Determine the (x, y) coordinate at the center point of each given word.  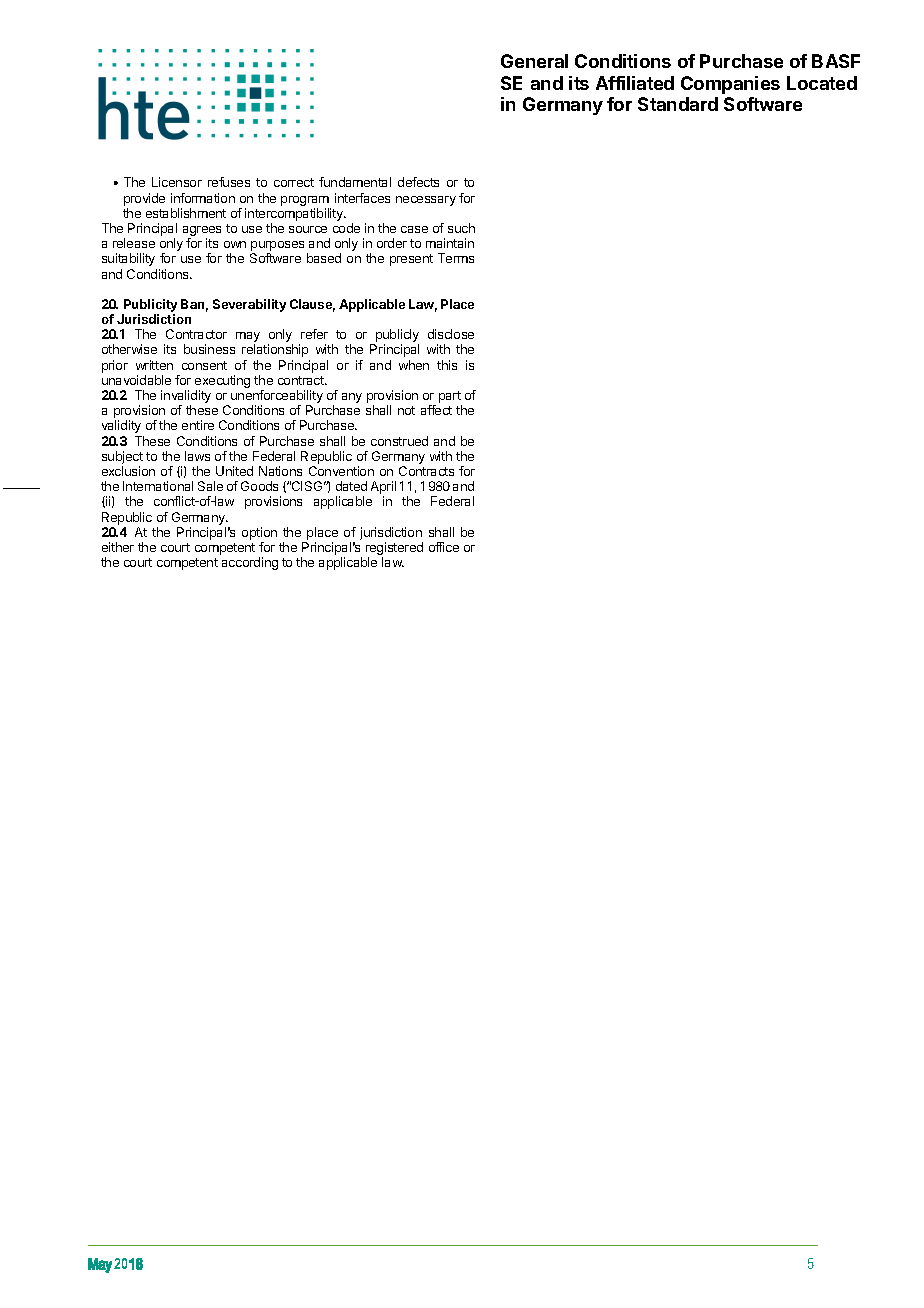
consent (204, 365)
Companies (730, 85)
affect (436, 410)
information (203, 198)
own (235, 244)
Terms (456, 258)
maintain (450, 243)
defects (418, 182)
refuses (229, 182)
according (250, 563)
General (534, 61)
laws (197, 456)
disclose (451, 334)
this (447, 365)
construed (399, 441)
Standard (678, 104)
